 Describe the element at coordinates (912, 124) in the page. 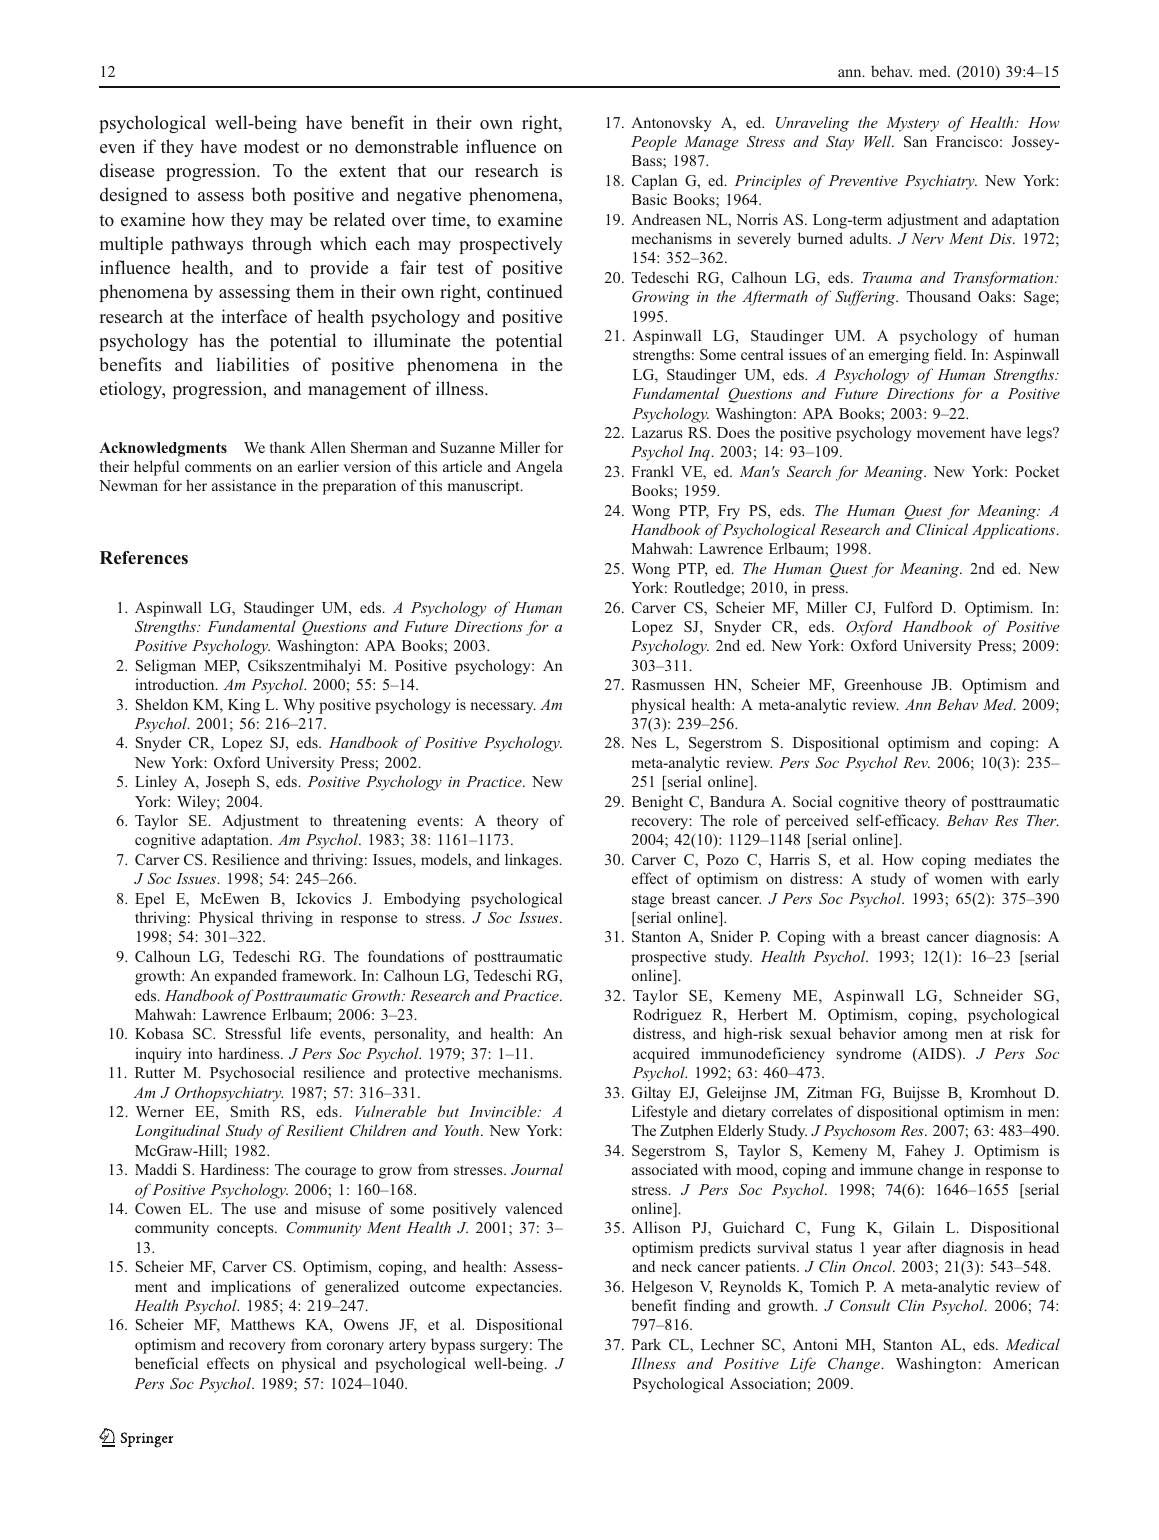

I see `Mystery` at that location.
